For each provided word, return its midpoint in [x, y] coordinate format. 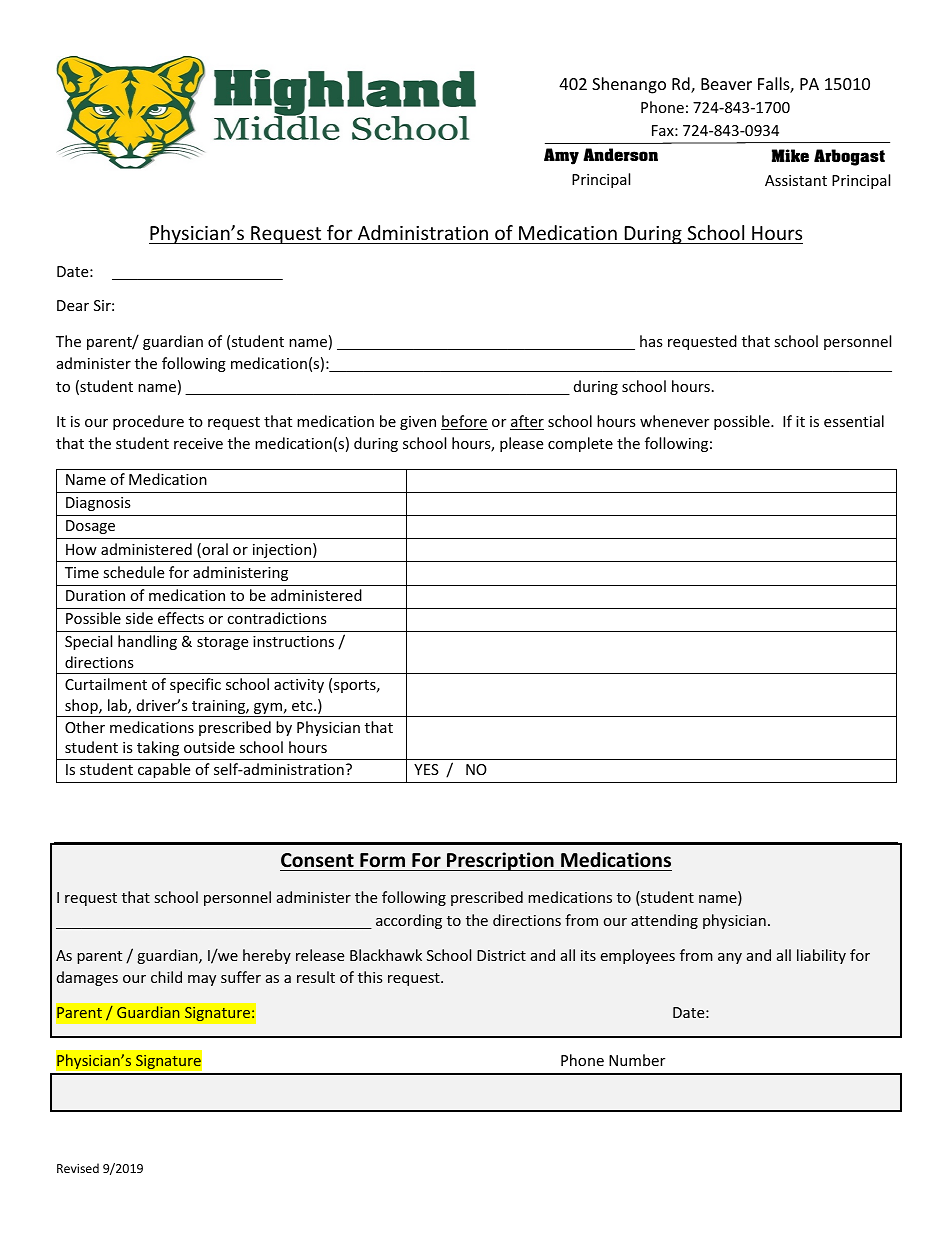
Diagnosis [98, 504]
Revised [78, 1168]
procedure [148, 422]
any [730, 958]
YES [426, 769]
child [166, 977]
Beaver [726, 84]
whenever [674, 421]
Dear [73, 305]
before [464, 422]
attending [664, 921]
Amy [561, 156]
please [521, 444]
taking [158, 750]
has [651, 341]
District [501, 955]
